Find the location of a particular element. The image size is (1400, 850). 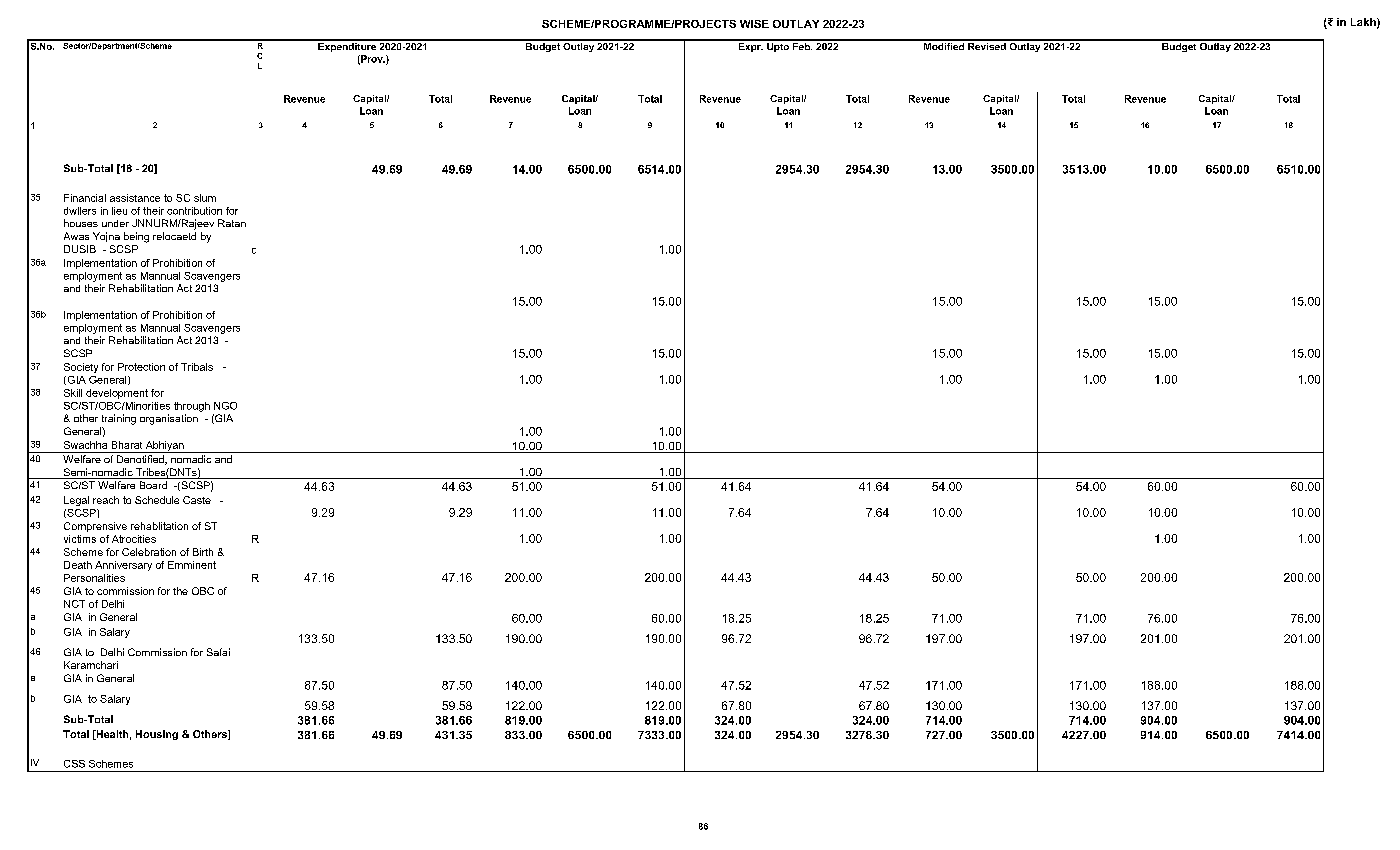

Birth is located at coordinates (203, 552).
